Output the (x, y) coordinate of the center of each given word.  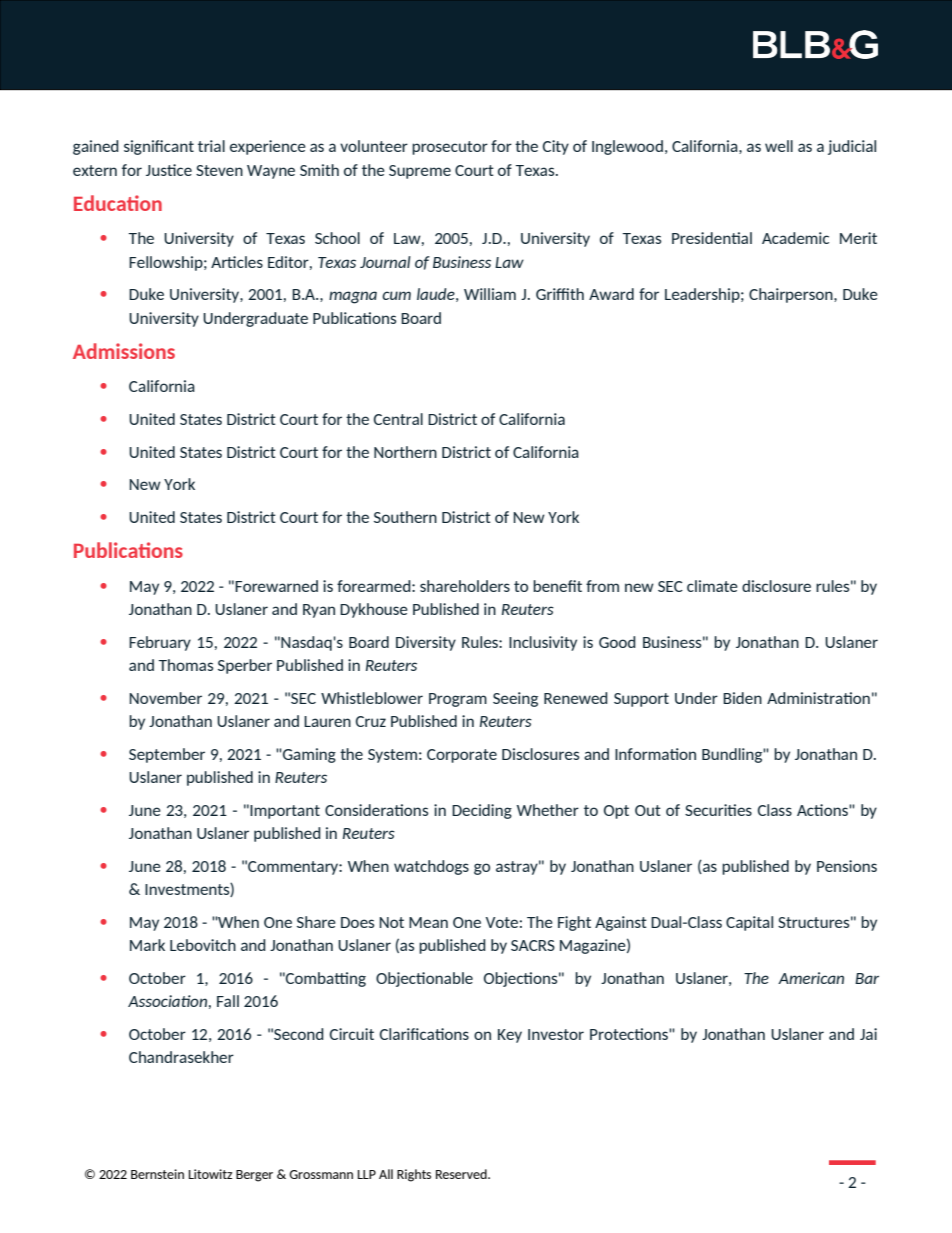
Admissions (124, 351)
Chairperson (792, 295)
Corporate (462, 756)
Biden (742, 698)
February (160, 643)
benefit (557, 586)
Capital (749, 923)
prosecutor (450, 148)
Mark (147, 945)
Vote (501, 922)
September (167, 755)
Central (398, 419)
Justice (169, 170)
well (779, 146)
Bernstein (157, 1174)
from (602, 586)
